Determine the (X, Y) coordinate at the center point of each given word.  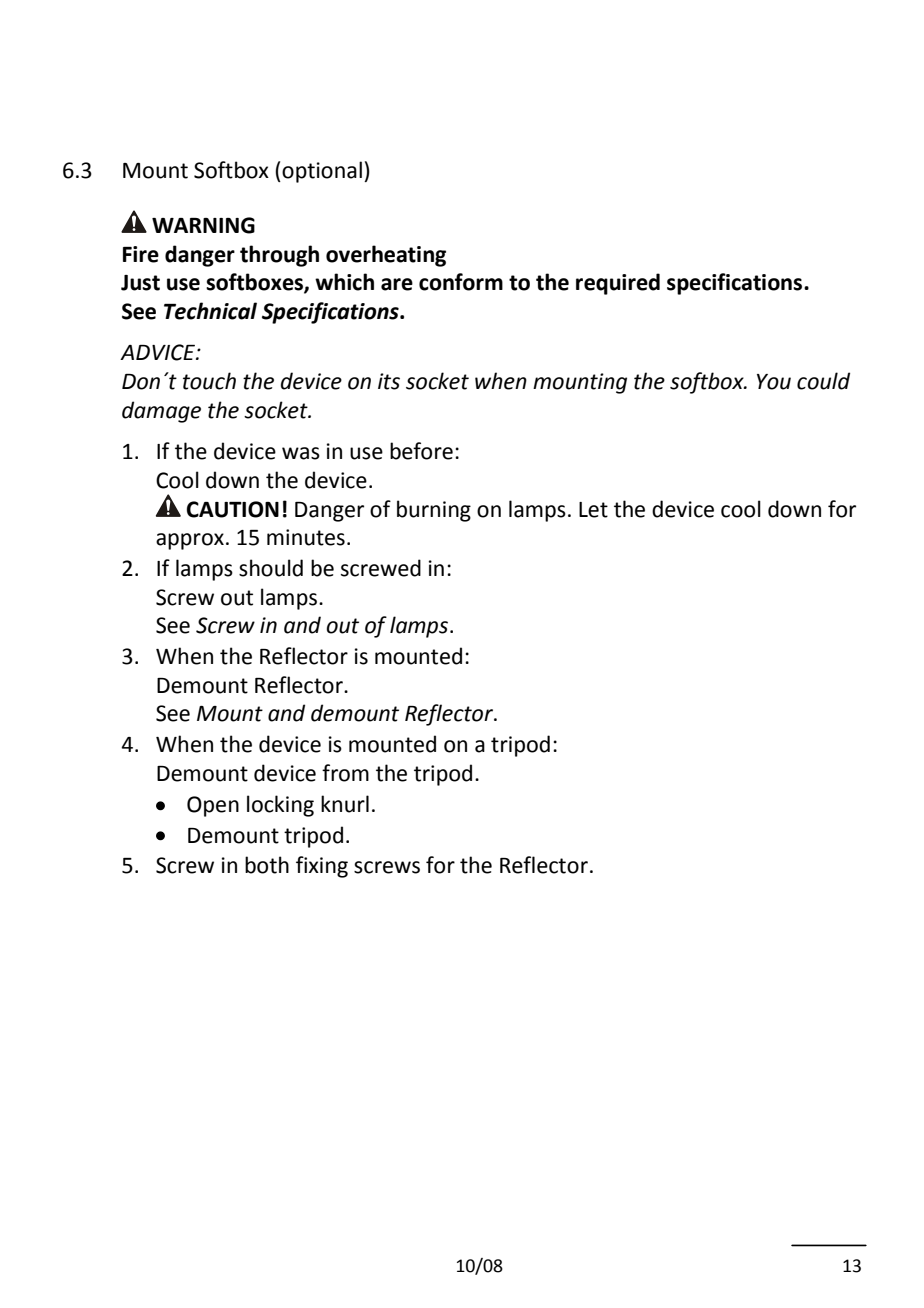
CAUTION (233, 509)
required (618, 284)
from (345, 773)
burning (434, 511)
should (271, 568)
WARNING (203, 225)
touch (209, 381)
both (267, 865)
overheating (386, 256)
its (389, 381)
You (774, 382)
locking (280, 806)
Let (593, 510)
